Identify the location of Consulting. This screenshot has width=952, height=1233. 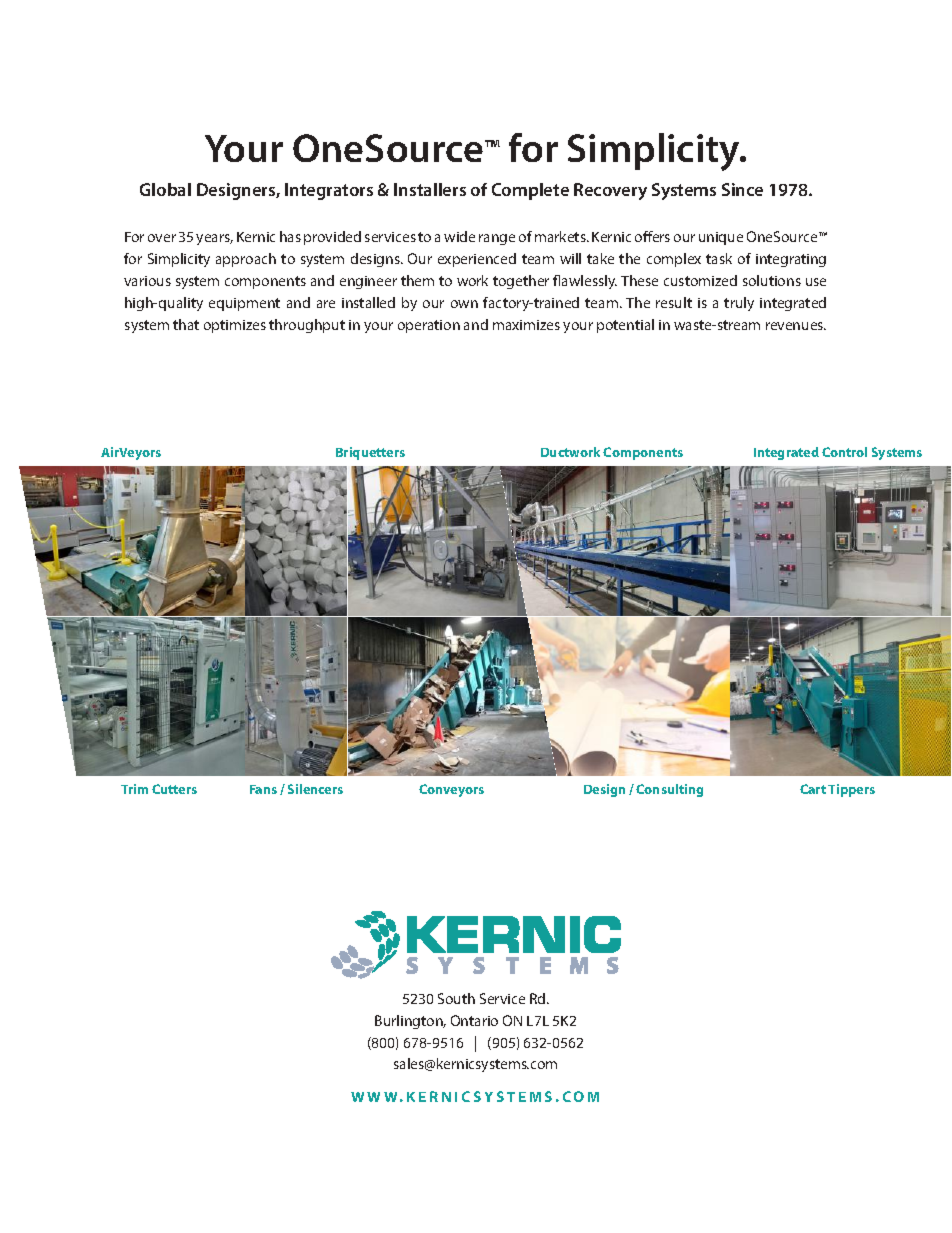
(669, 790).
